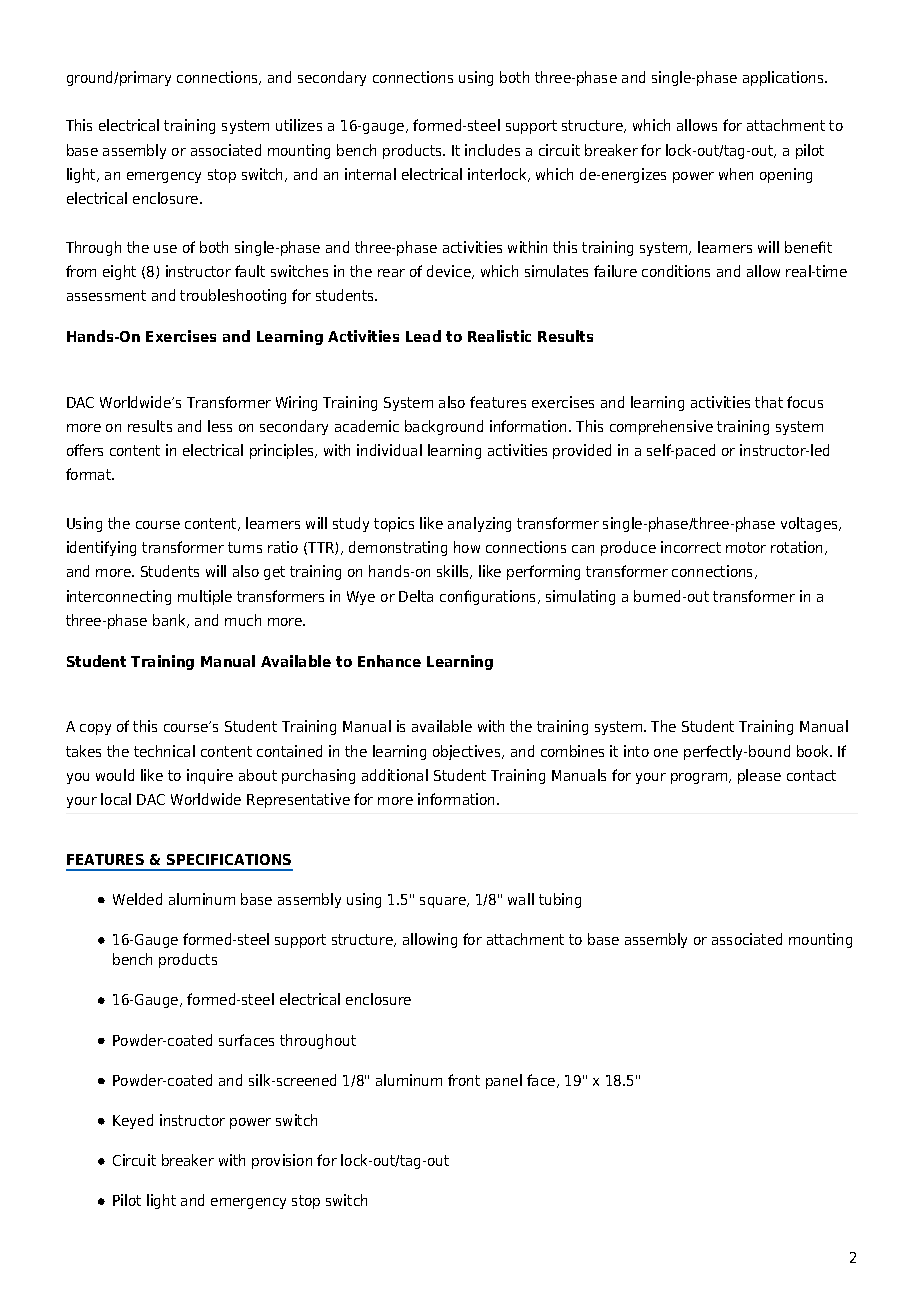  I want to click on bank, so click(171, 621).
